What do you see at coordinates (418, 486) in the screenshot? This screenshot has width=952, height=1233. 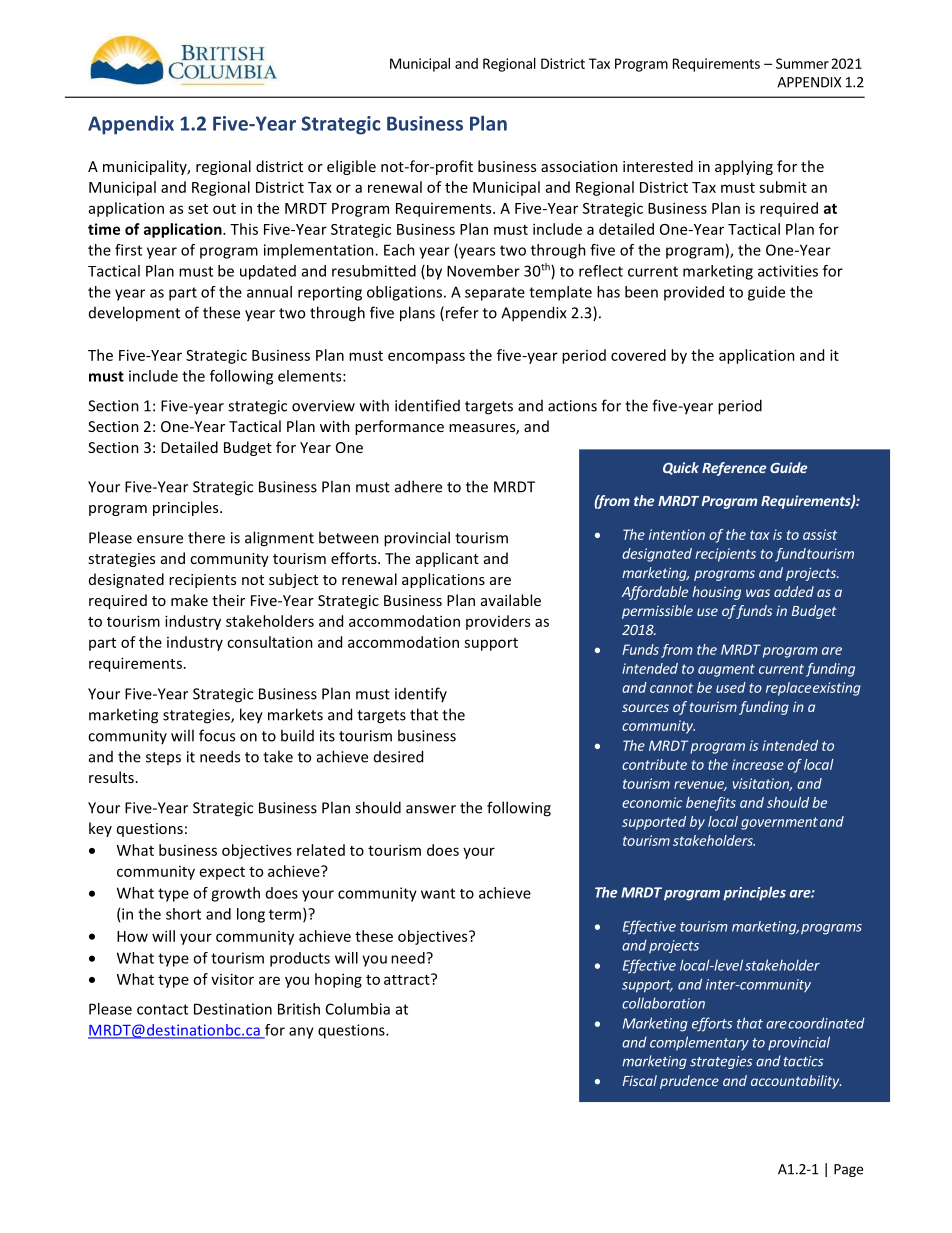 I see `adhere` at bounding box center [418, 486].
